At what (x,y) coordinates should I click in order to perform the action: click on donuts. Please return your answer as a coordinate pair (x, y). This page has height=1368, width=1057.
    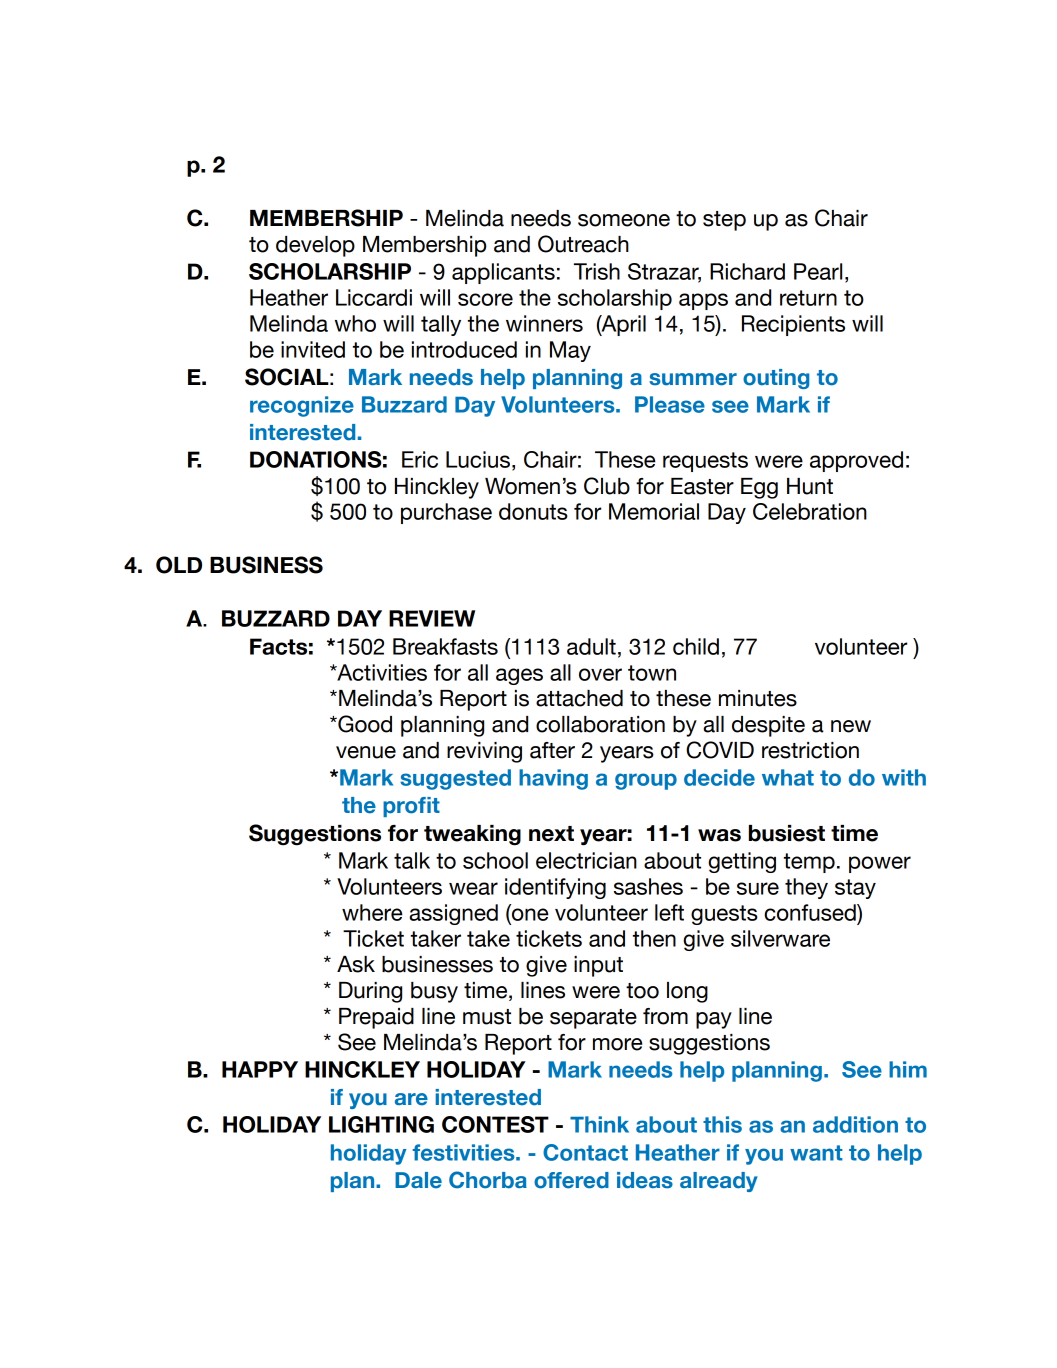
    Looking at the image, I should click on (533, 511).
